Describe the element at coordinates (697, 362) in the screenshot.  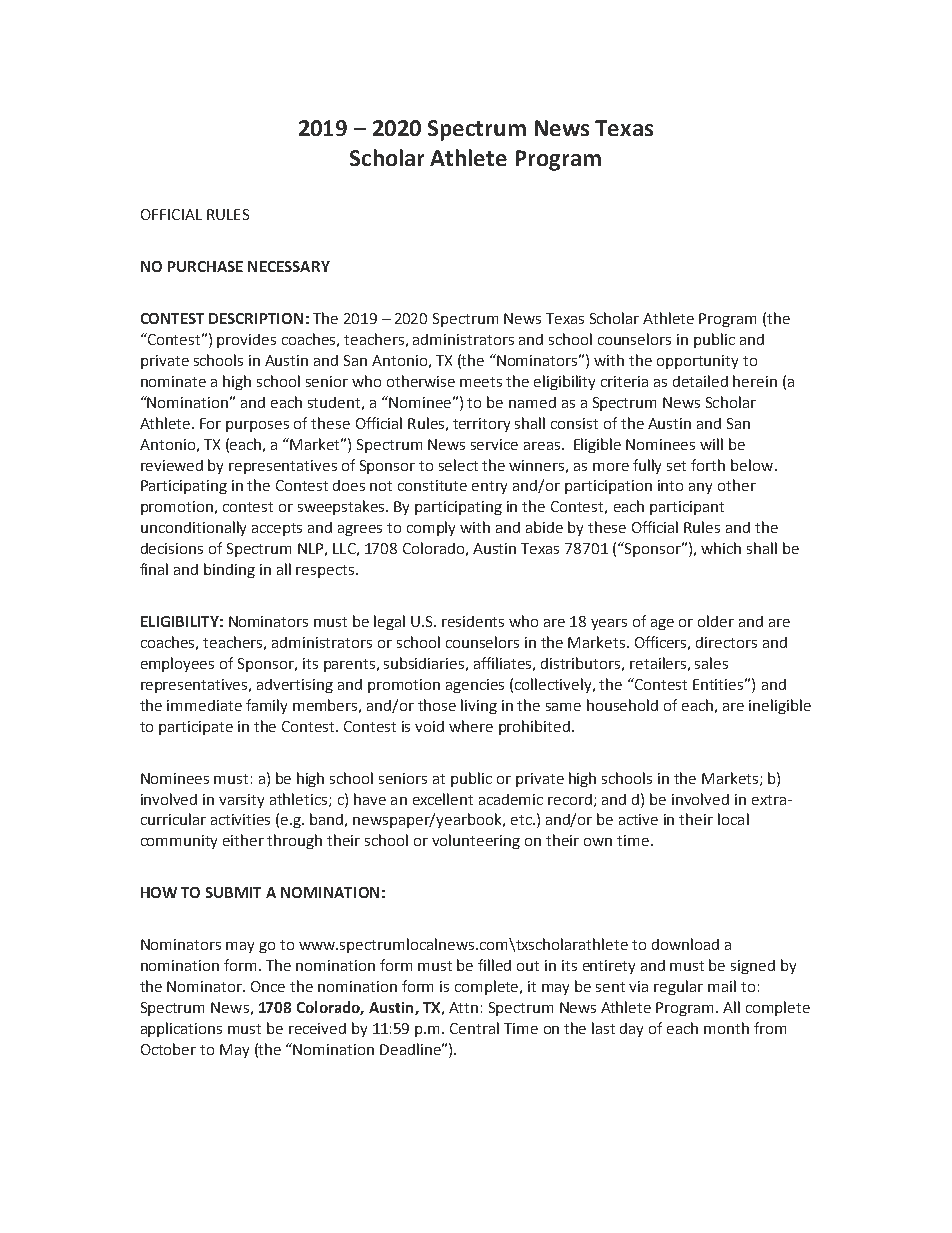
I see `opportunity` at that location.
